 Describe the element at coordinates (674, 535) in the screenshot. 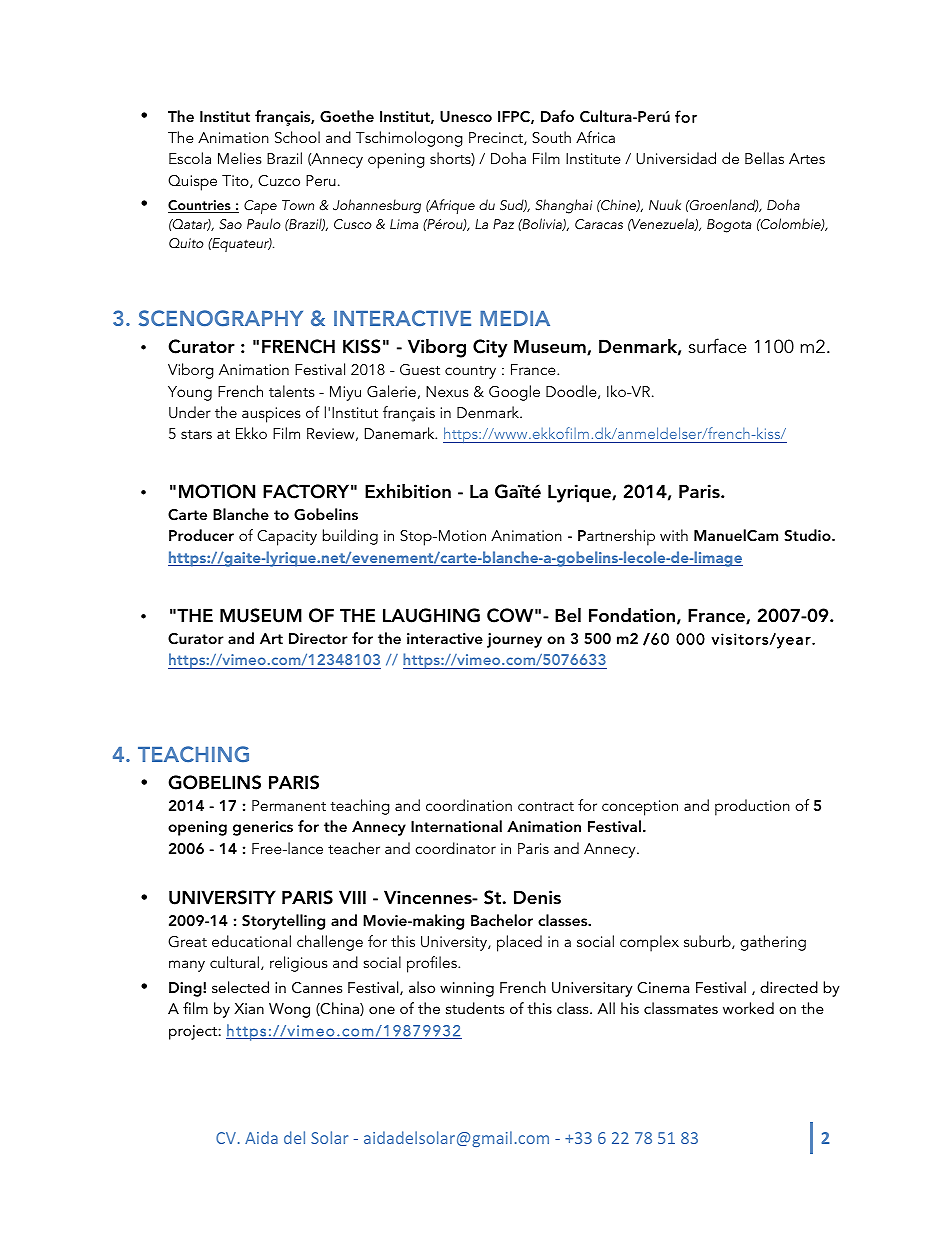

I see `with` at that location.
